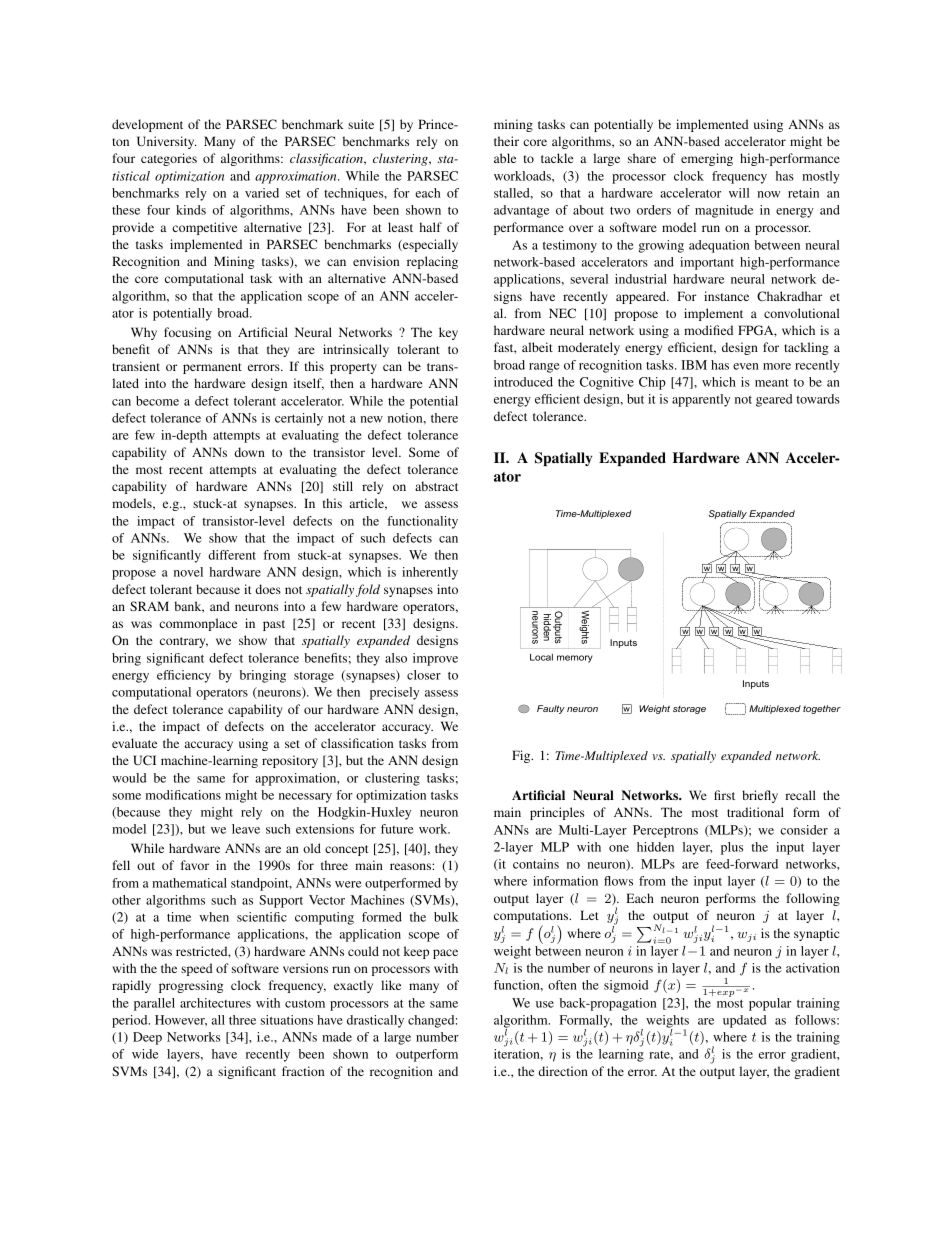 This page has height=1233, width=952. Describe the element at coordinates (249, 452) in the page. I see `down` at that location.
